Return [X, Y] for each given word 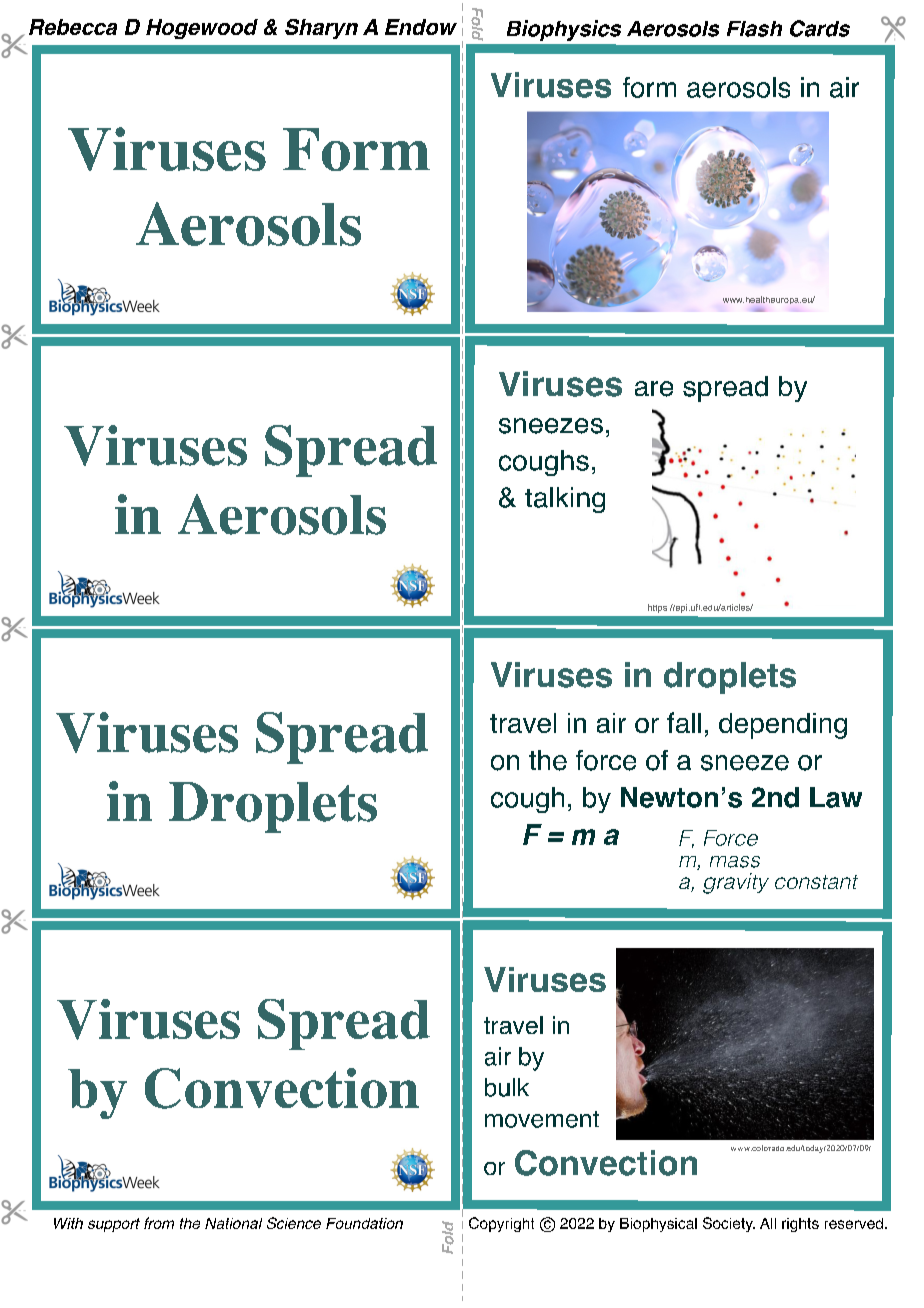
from [159, 1223]
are [654, 389]
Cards [820, 28]
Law [836, 797]
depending [783, 726]
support [114, 1225]
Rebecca [73, 27]
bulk [507, 1087]
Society [729, 1224]
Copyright [501, 1224]
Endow [421, 27]
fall [684, 722]
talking [565, 500]
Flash [754, 29]
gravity [736, 883]
